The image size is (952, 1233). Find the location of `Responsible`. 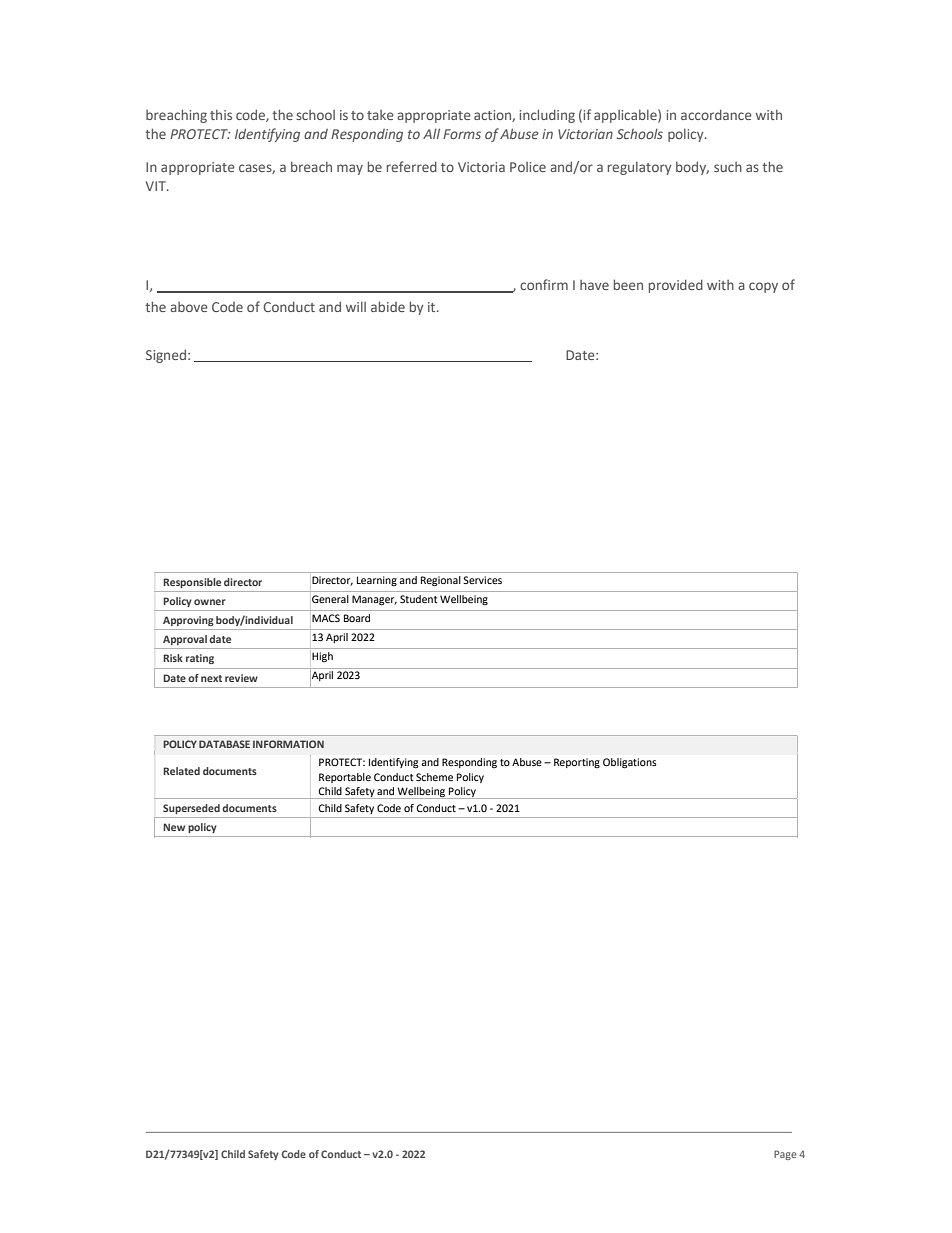

Responsible is located at coordinates (192, 583).
